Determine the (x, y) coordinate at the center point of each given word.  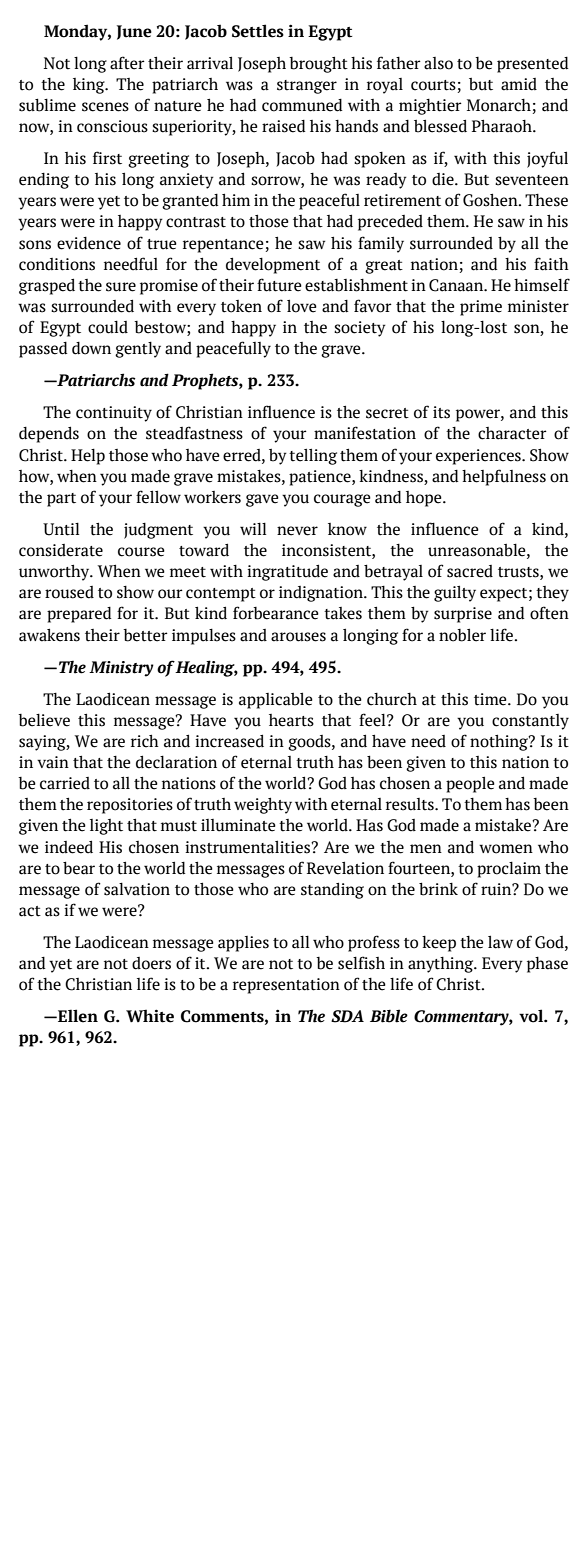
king (90, 86)
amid (519, 84)
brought (318, 64)
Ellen (77, 1016)
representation (286, 986)
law (500, 942)
